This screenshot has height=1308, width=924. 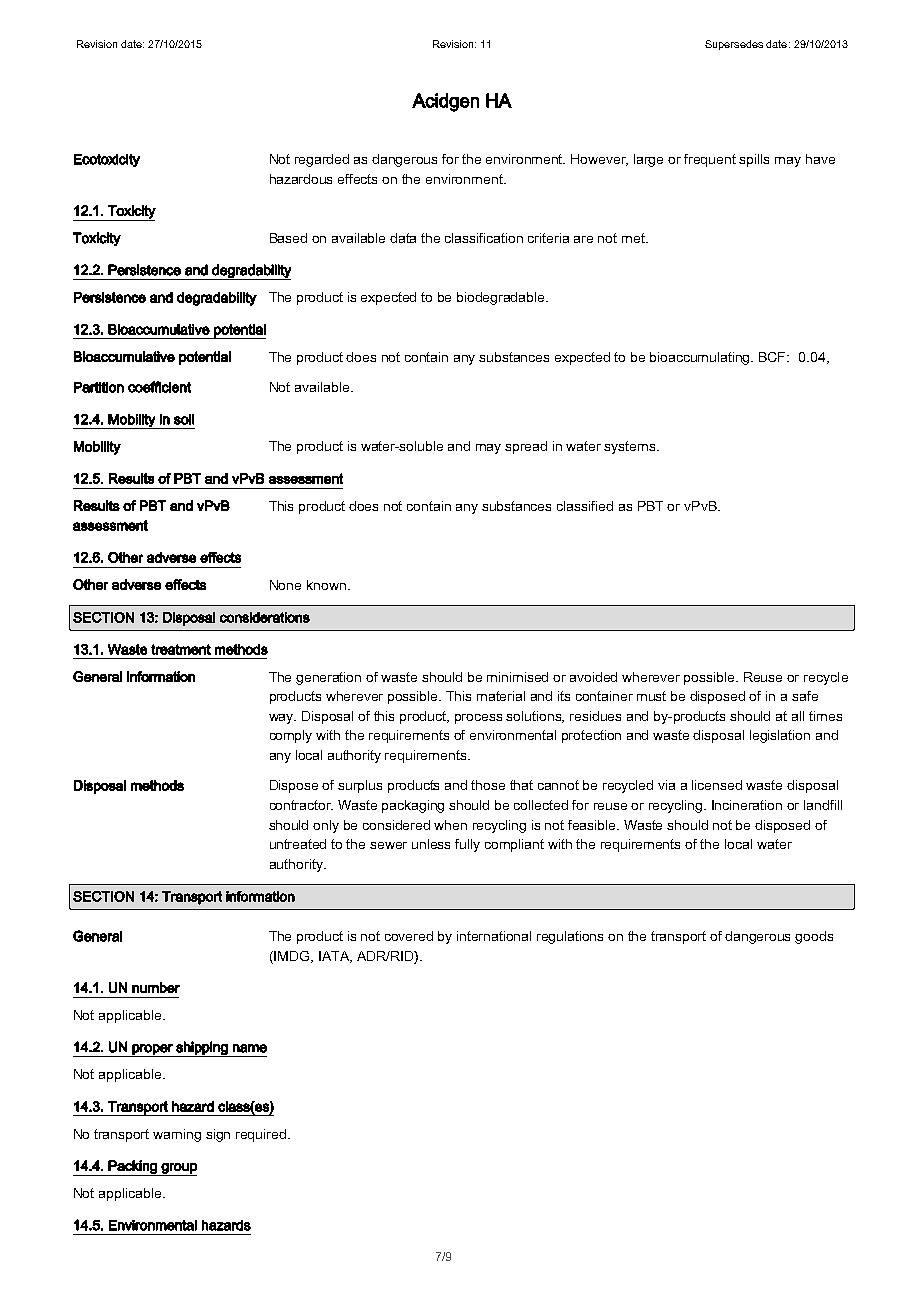 What do you see at coordinates (184, 419) in the screenshot?
I see `soil` at bounding box center [184, 419].
